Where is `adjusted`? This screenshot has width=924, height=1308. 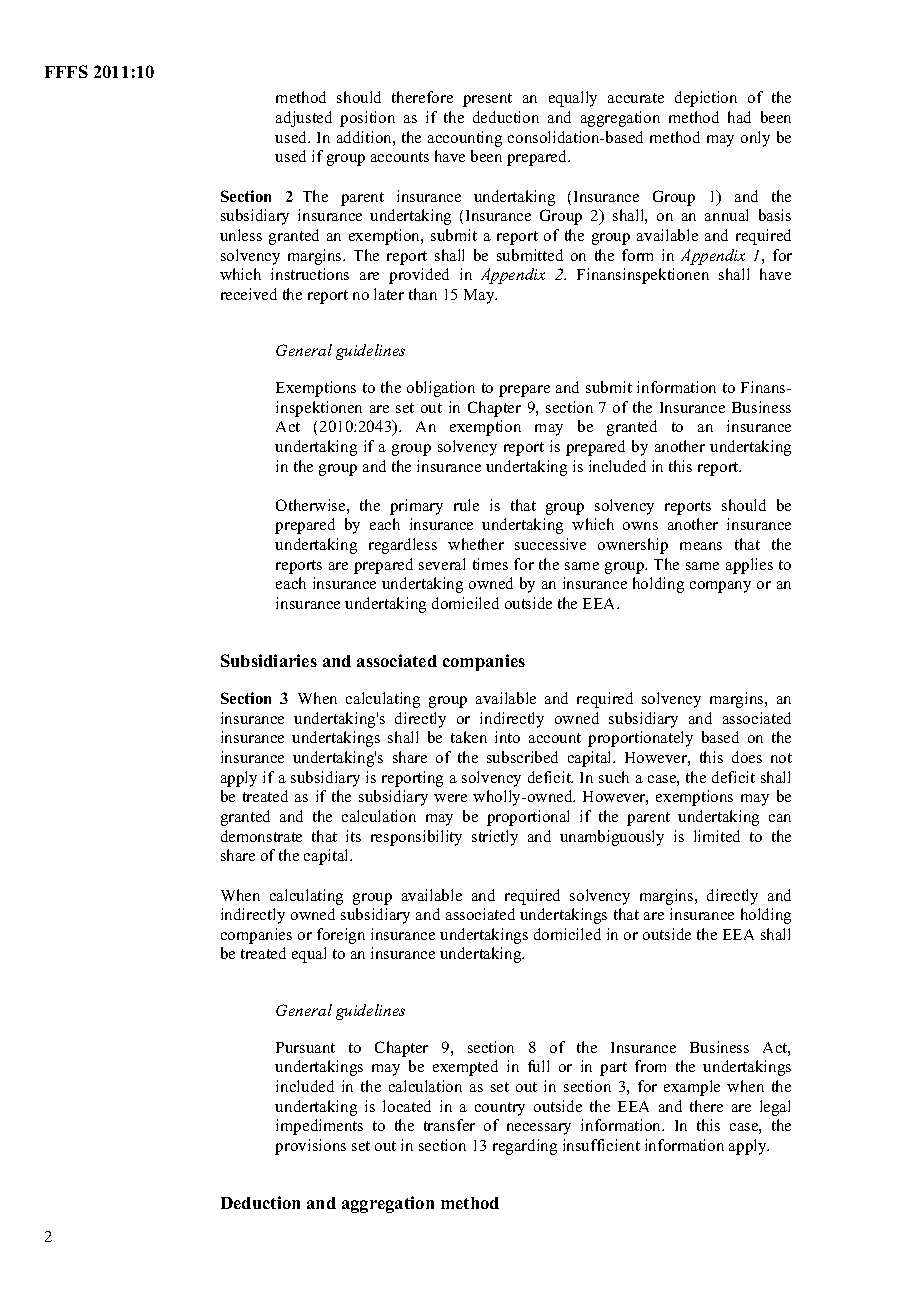
adjusted is located at coordinates (304, 119).
